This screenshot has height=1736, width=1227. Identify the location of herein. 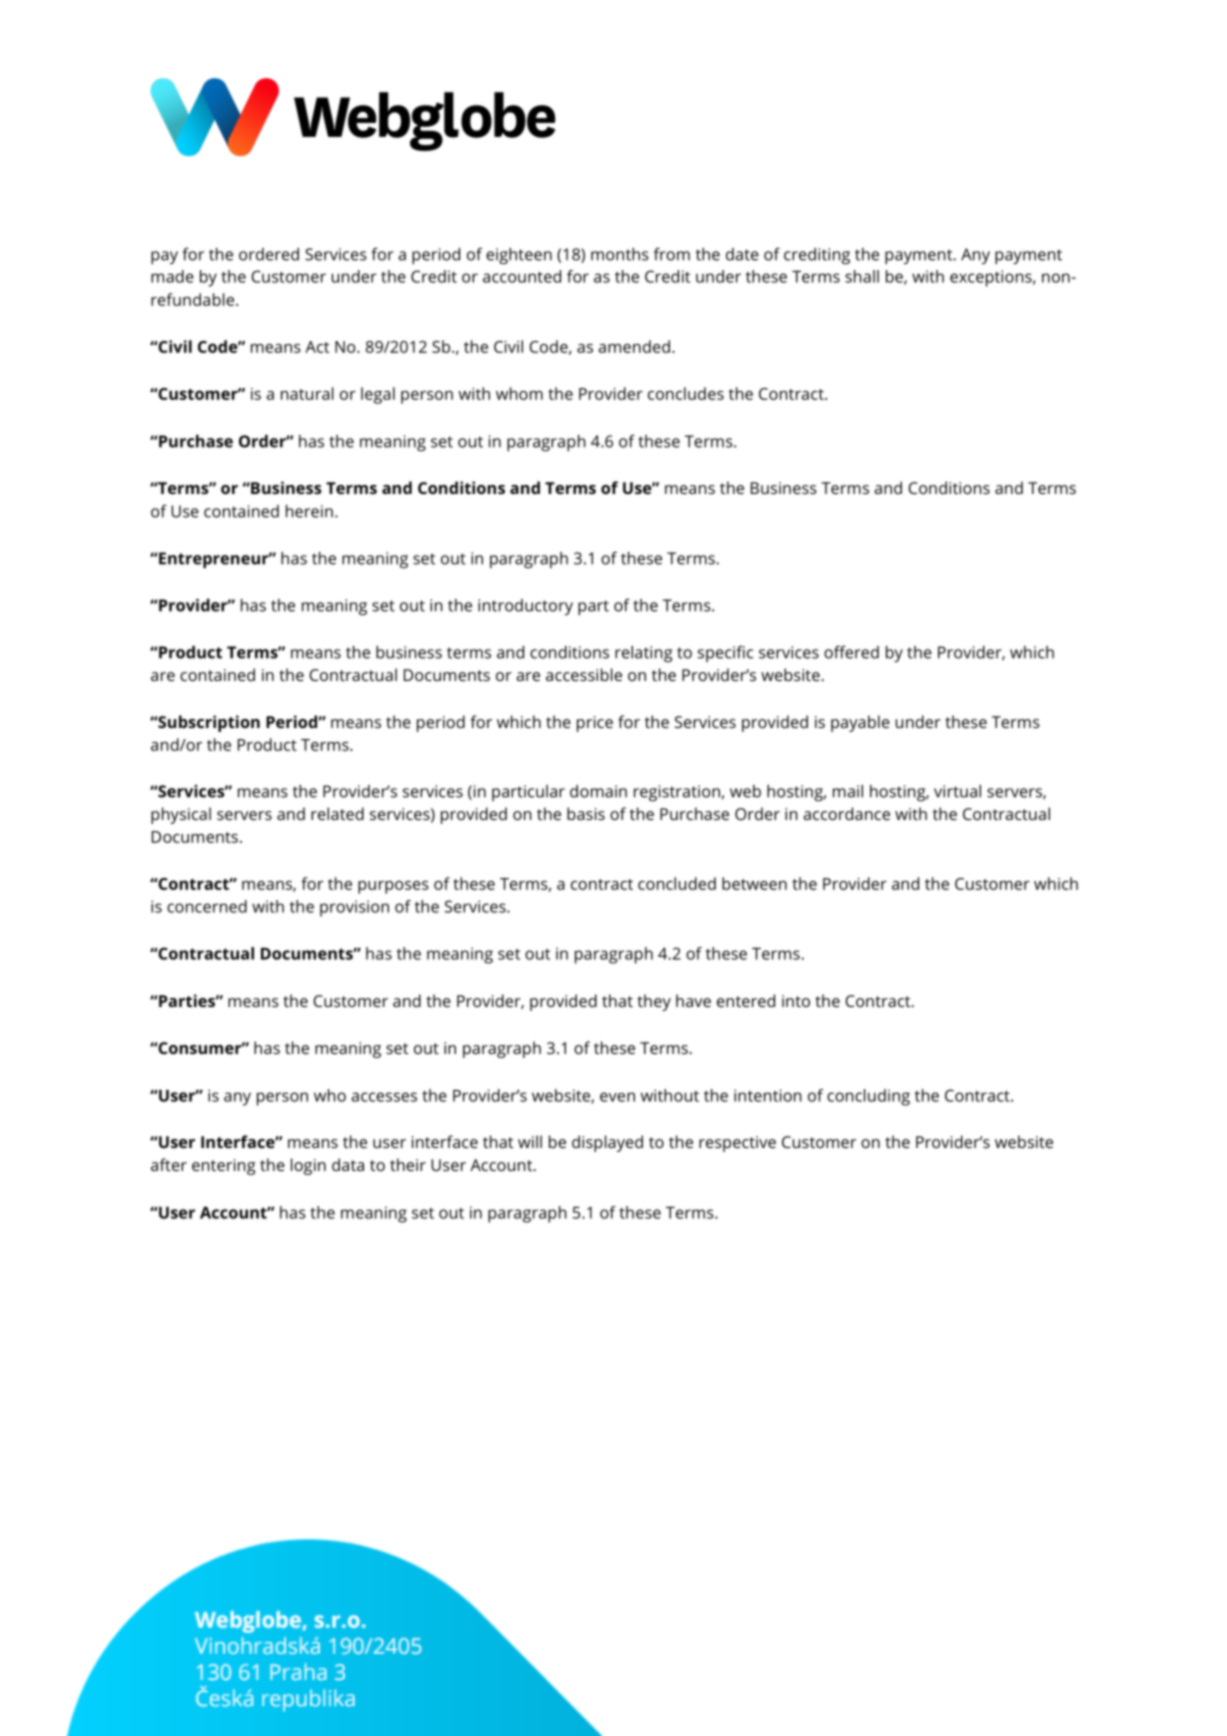
(309, 511).
